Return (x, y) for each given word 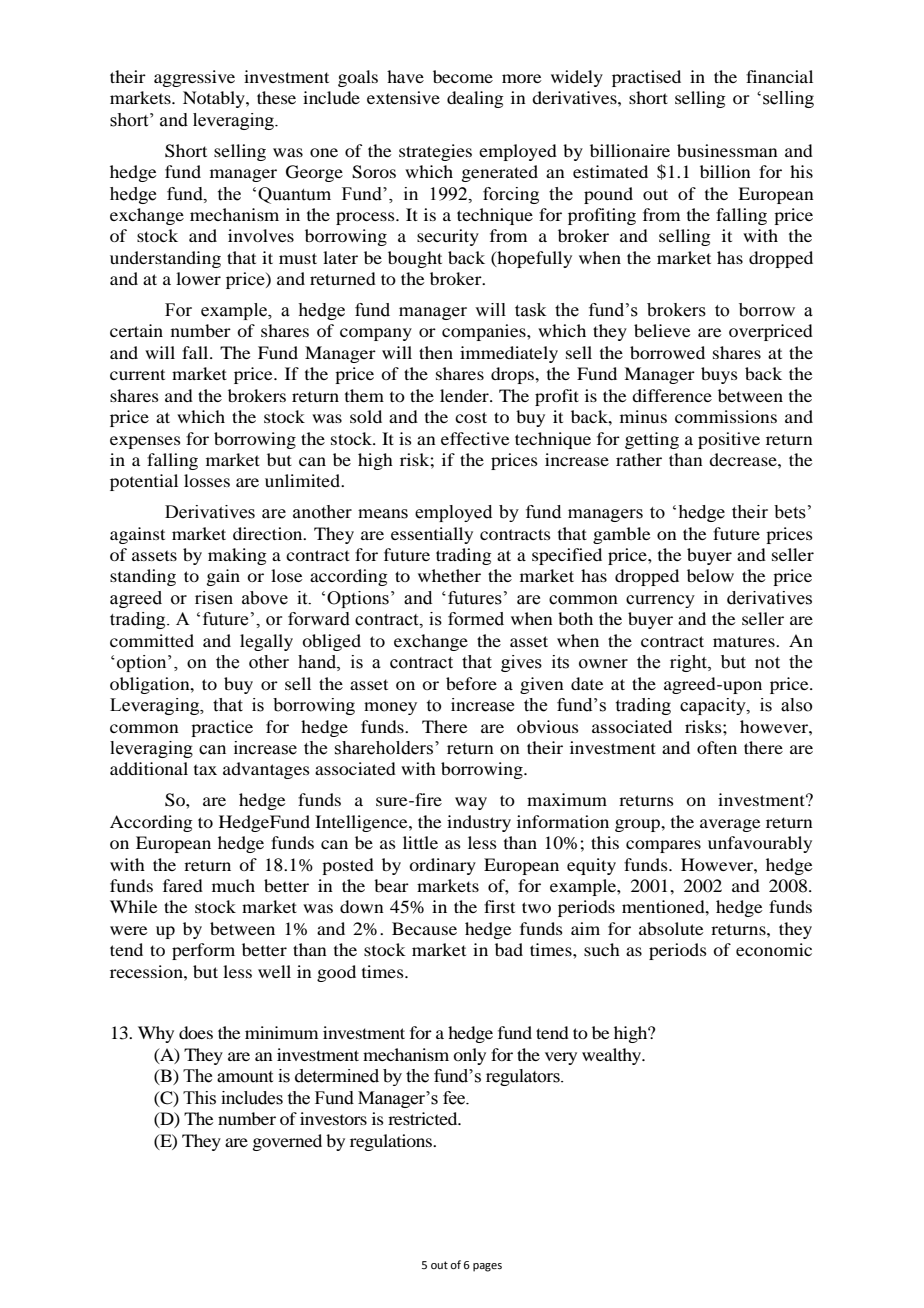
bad (509, 949)
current (137, 374)
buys (719, 375)
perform (203, 951)
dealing (475, 99)
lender (465, 395)
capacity (714, 706)
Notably (215, 99)
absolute (671, 928)
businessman (727, 150)
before (471, 683)
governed (287, 1142)
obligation (151, 685)
